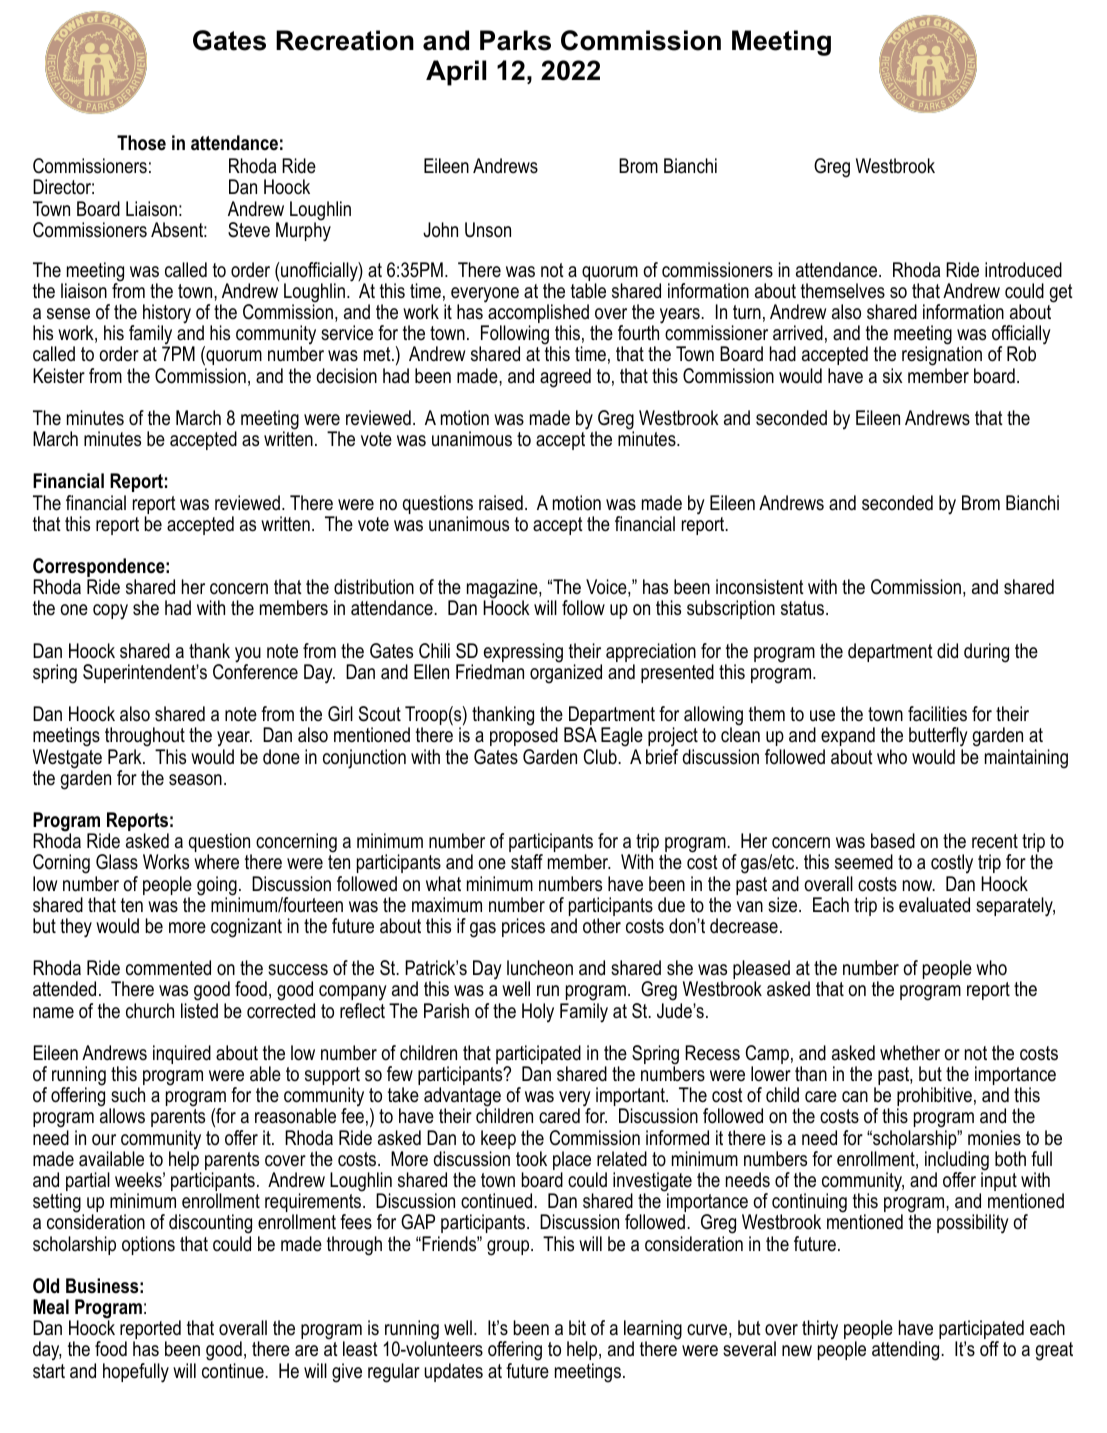  What do you see at coordinates (580, 735) in the document?
I see `BSA` at bounding box center [580, 735].
